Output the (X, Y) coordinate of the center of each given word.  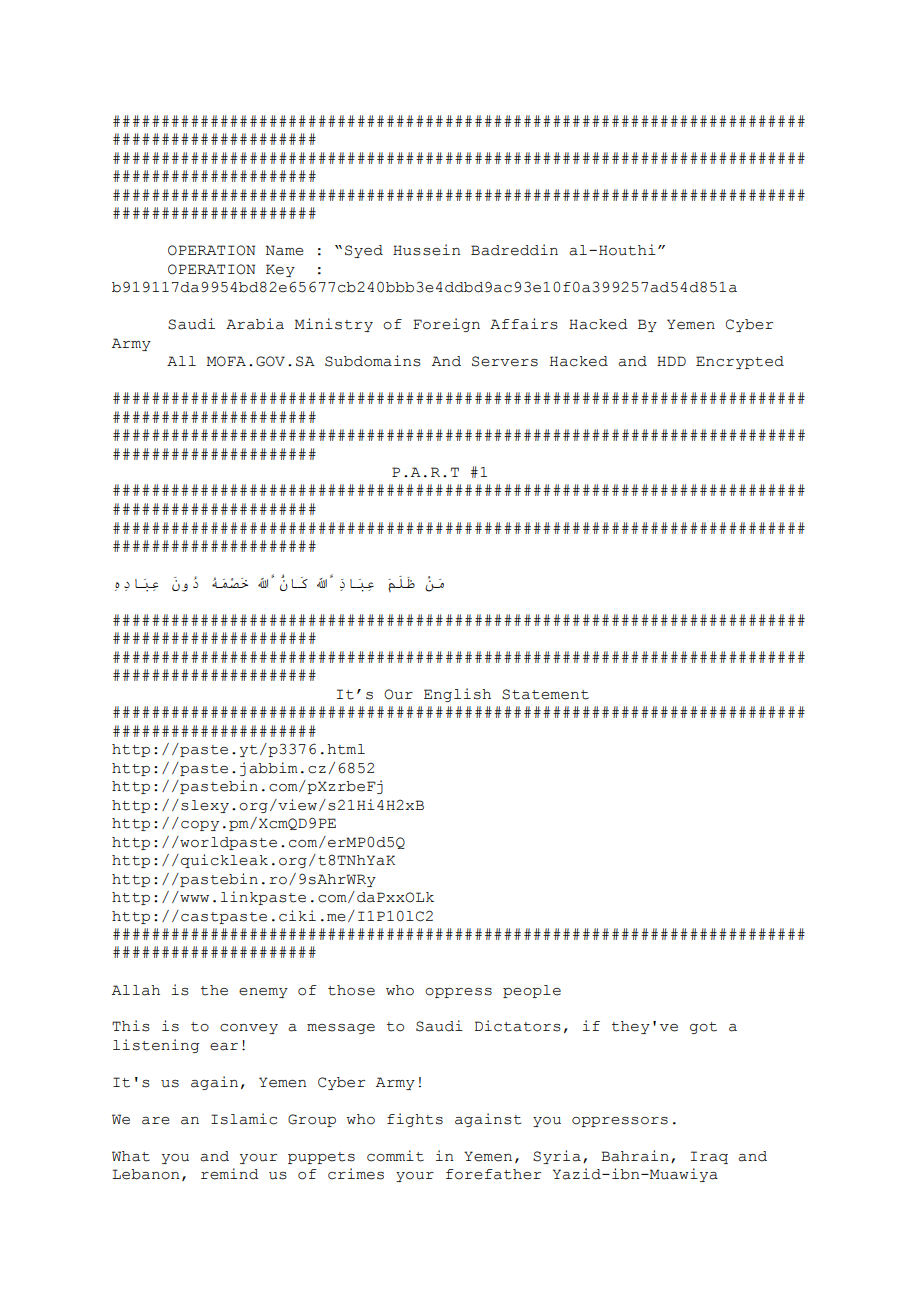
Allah (136, 990)
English (457, 695)
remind (229, 1174)
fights (415, 1120)
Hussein (426, 250)
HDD (671, 361)
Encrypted (740, 362)
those (351, 990)
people (532, 991)
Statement (545, 694)
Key (280, 270)
